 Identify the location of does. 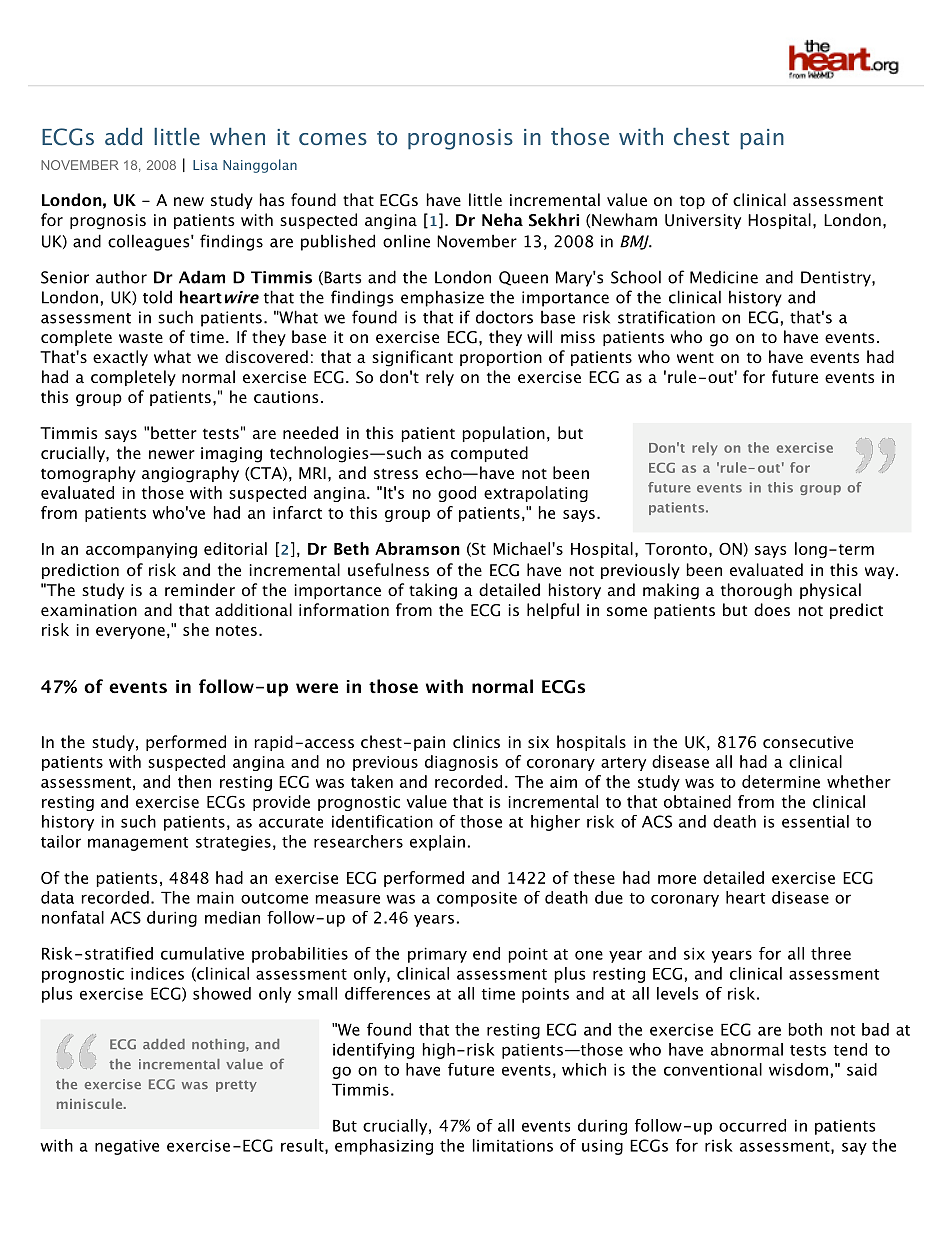
(772, 609).
